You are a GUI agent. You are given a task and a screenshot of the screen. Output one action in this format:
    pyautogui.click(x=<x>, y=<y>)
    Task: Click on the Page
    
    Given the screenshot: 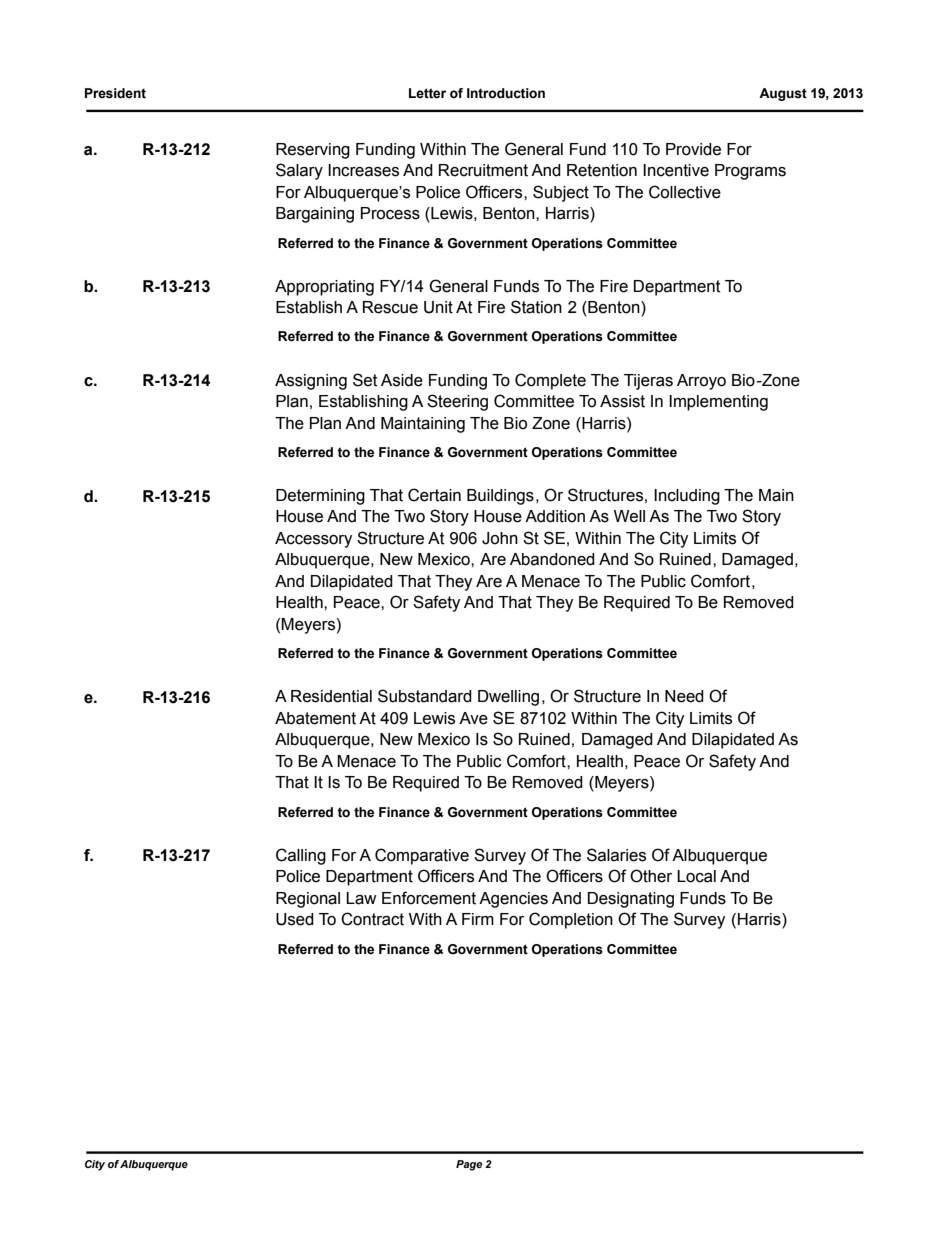 What is the action you would take?
    pyautogui.click(x=469, y=1165)
